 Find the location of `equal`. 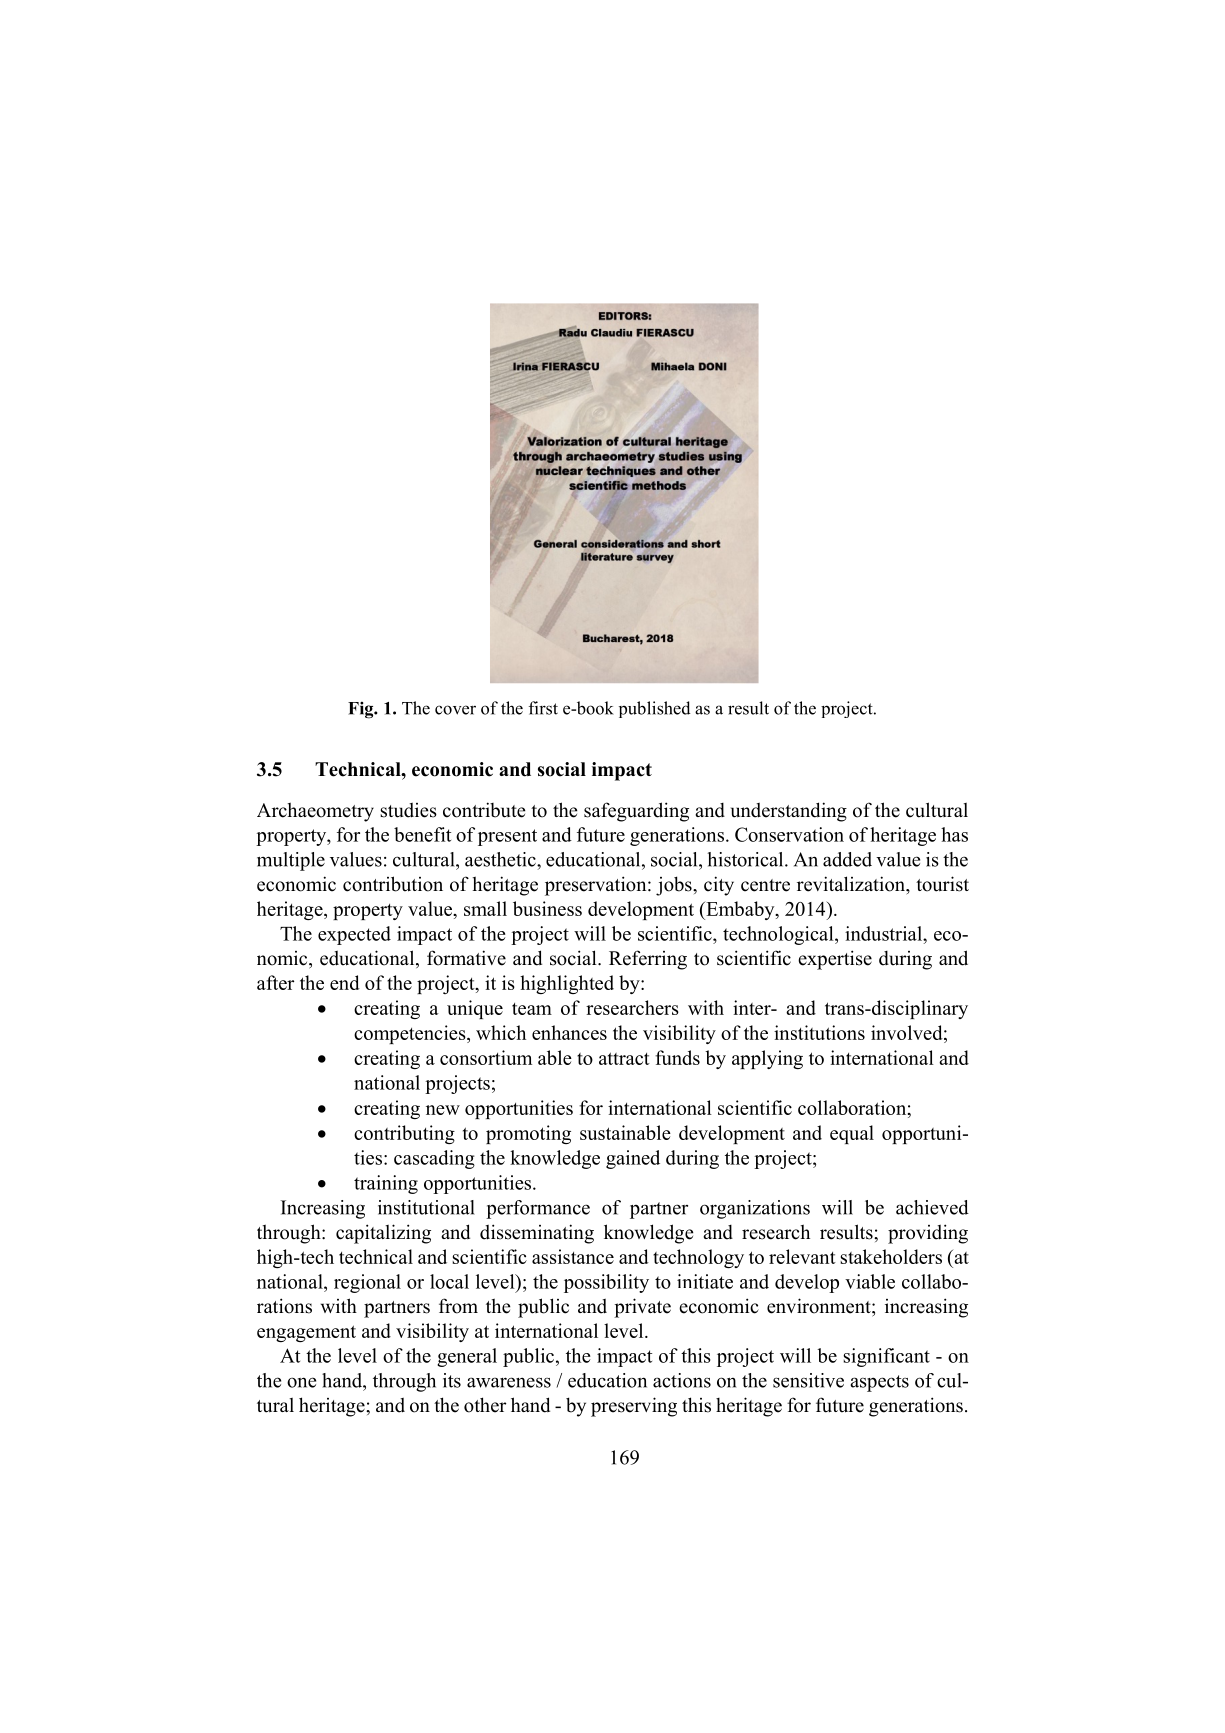

equal is located at coordinates (852, 1134).
